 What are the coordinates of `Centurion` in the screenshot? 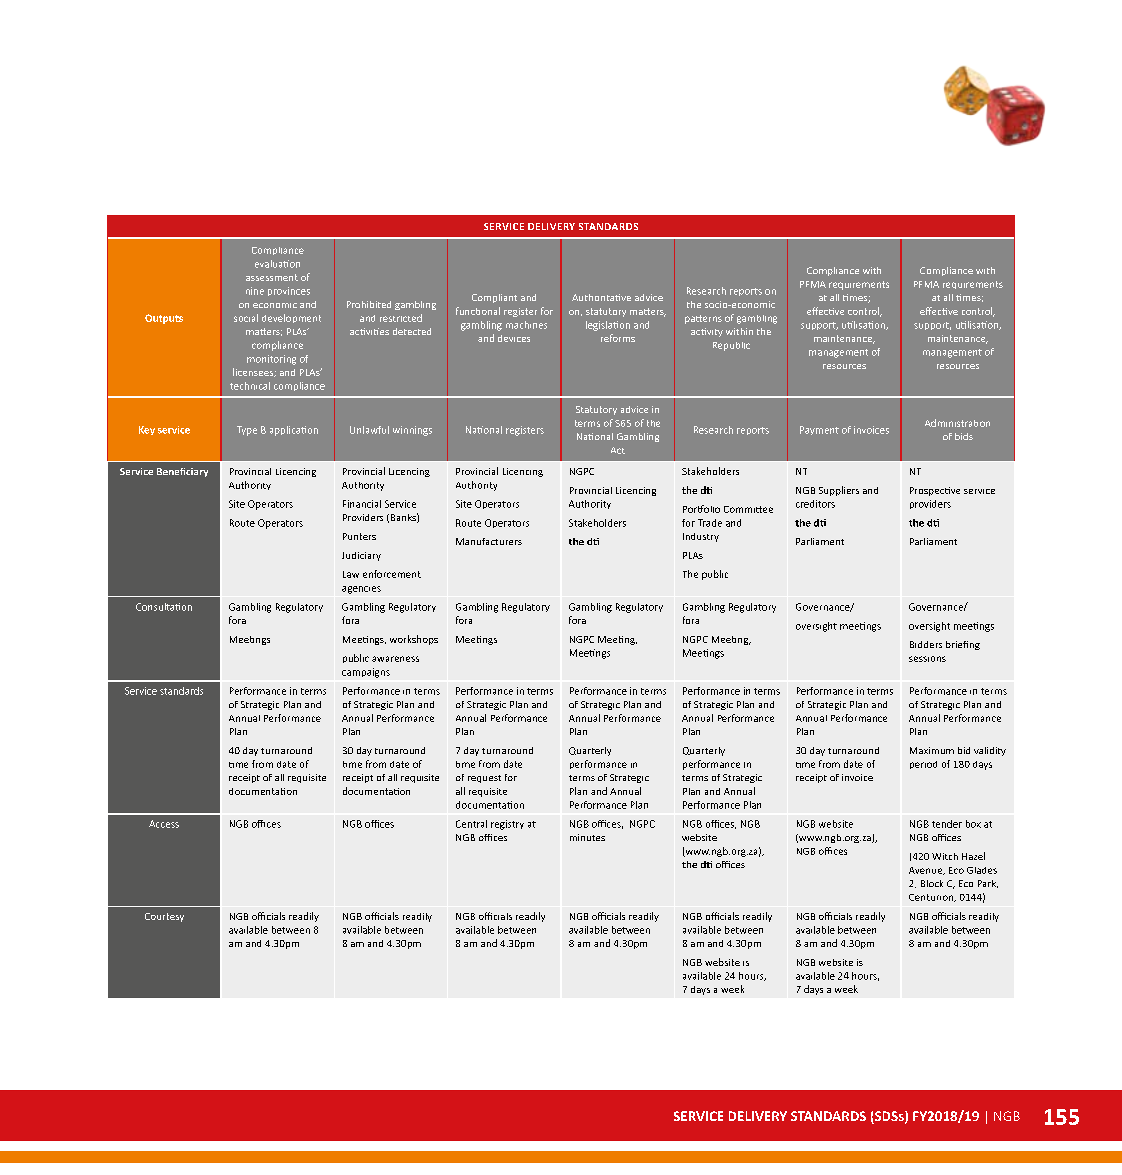 It's located at (932, 898).
